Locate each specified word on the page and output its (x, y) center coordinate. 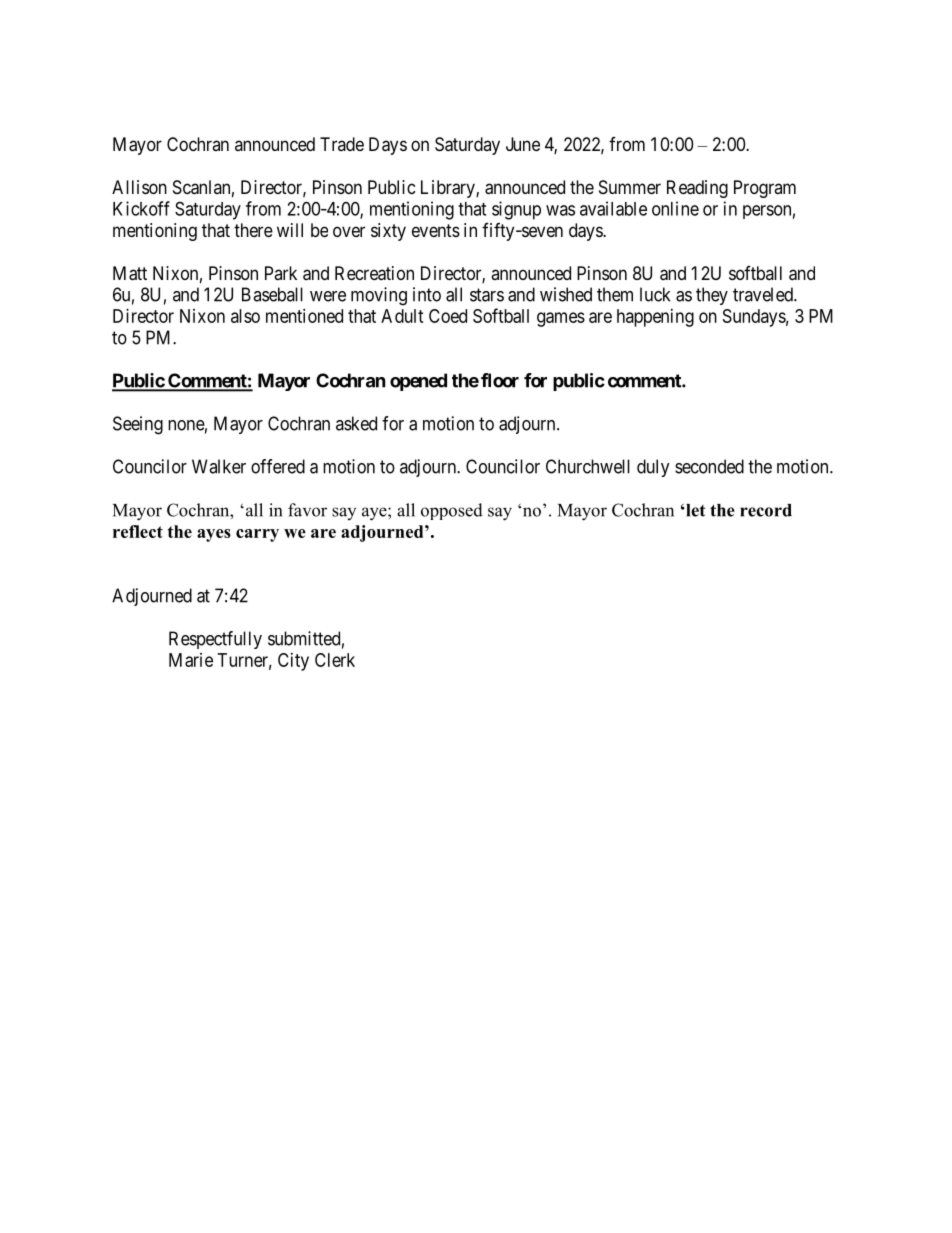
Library (449, 189)
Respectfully (215, 640)
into (427, 294)
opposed (452, 511)
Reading (697, 189)
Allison (139, 187)
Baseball (272, 294)
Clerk (335, 660)
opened (418, 382)
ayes (214, 535)
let (694, 510)
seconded (709, 466)
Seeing (138, 425)
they (712, 296)
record (766, 510)
